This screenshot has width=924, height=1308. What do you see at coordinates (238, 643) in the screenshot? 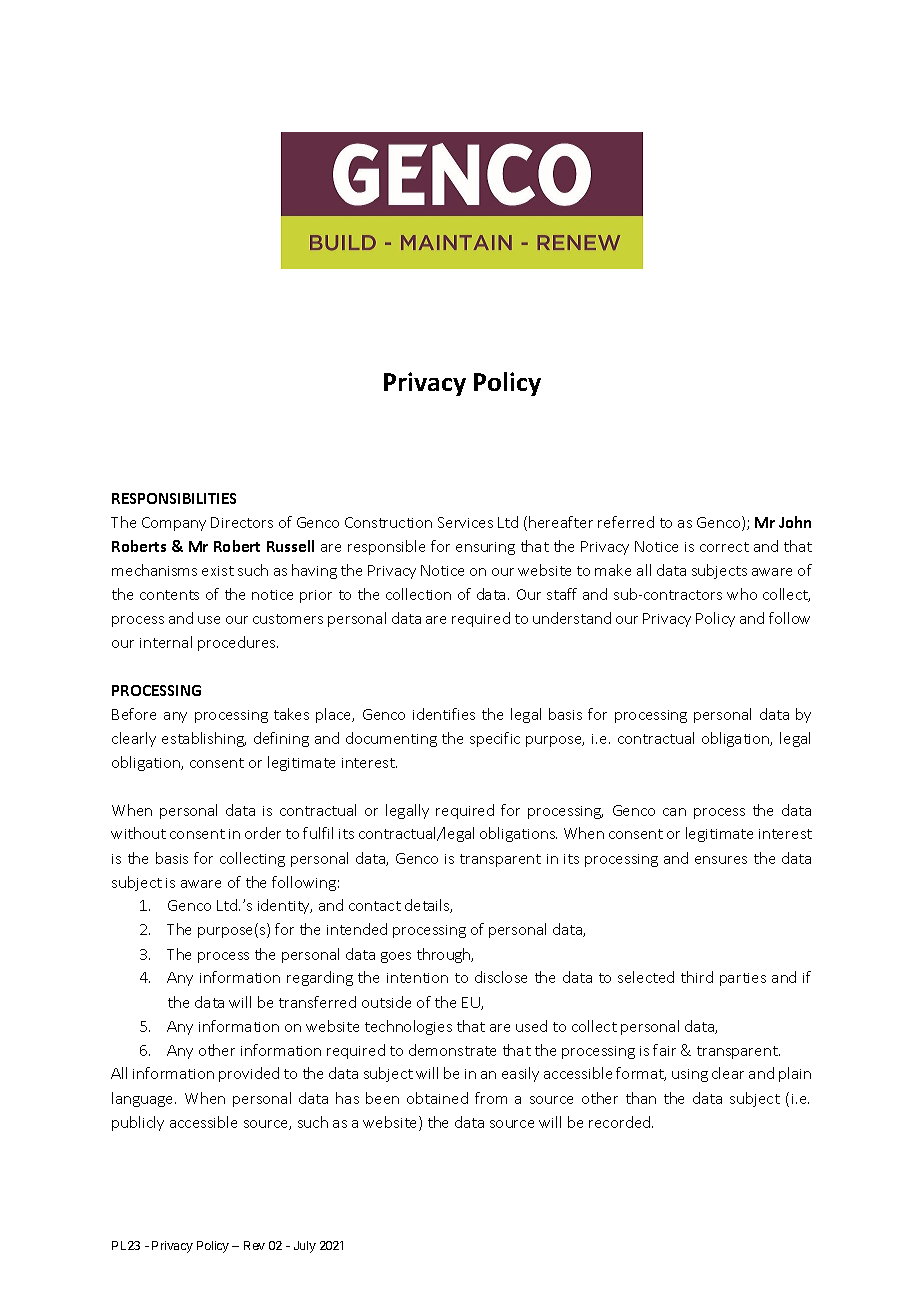
I see `procedures` at bounding box center [238, 643].
